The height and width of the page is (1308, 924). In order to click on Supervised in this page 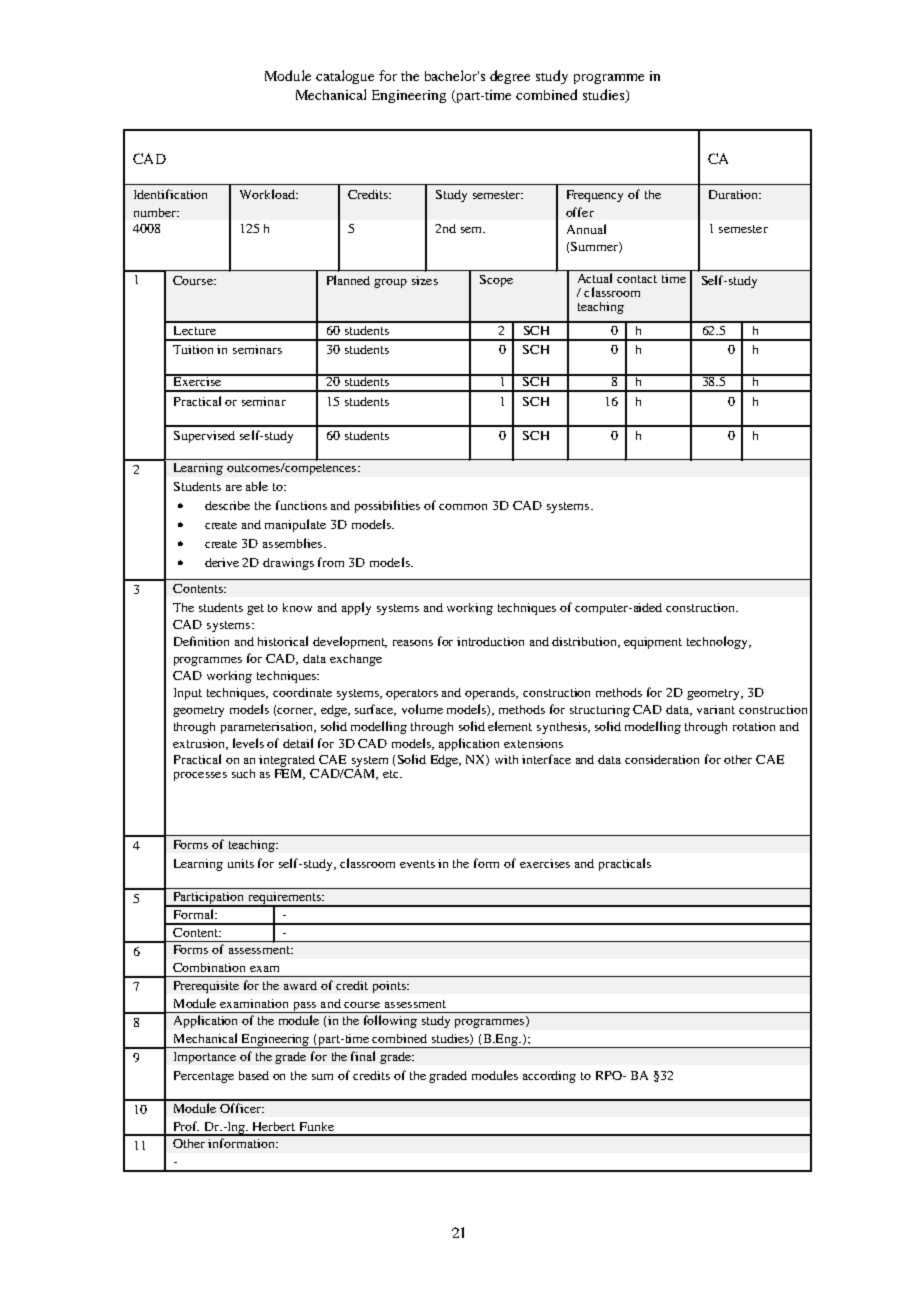, I will do `click(204, 437)`.
